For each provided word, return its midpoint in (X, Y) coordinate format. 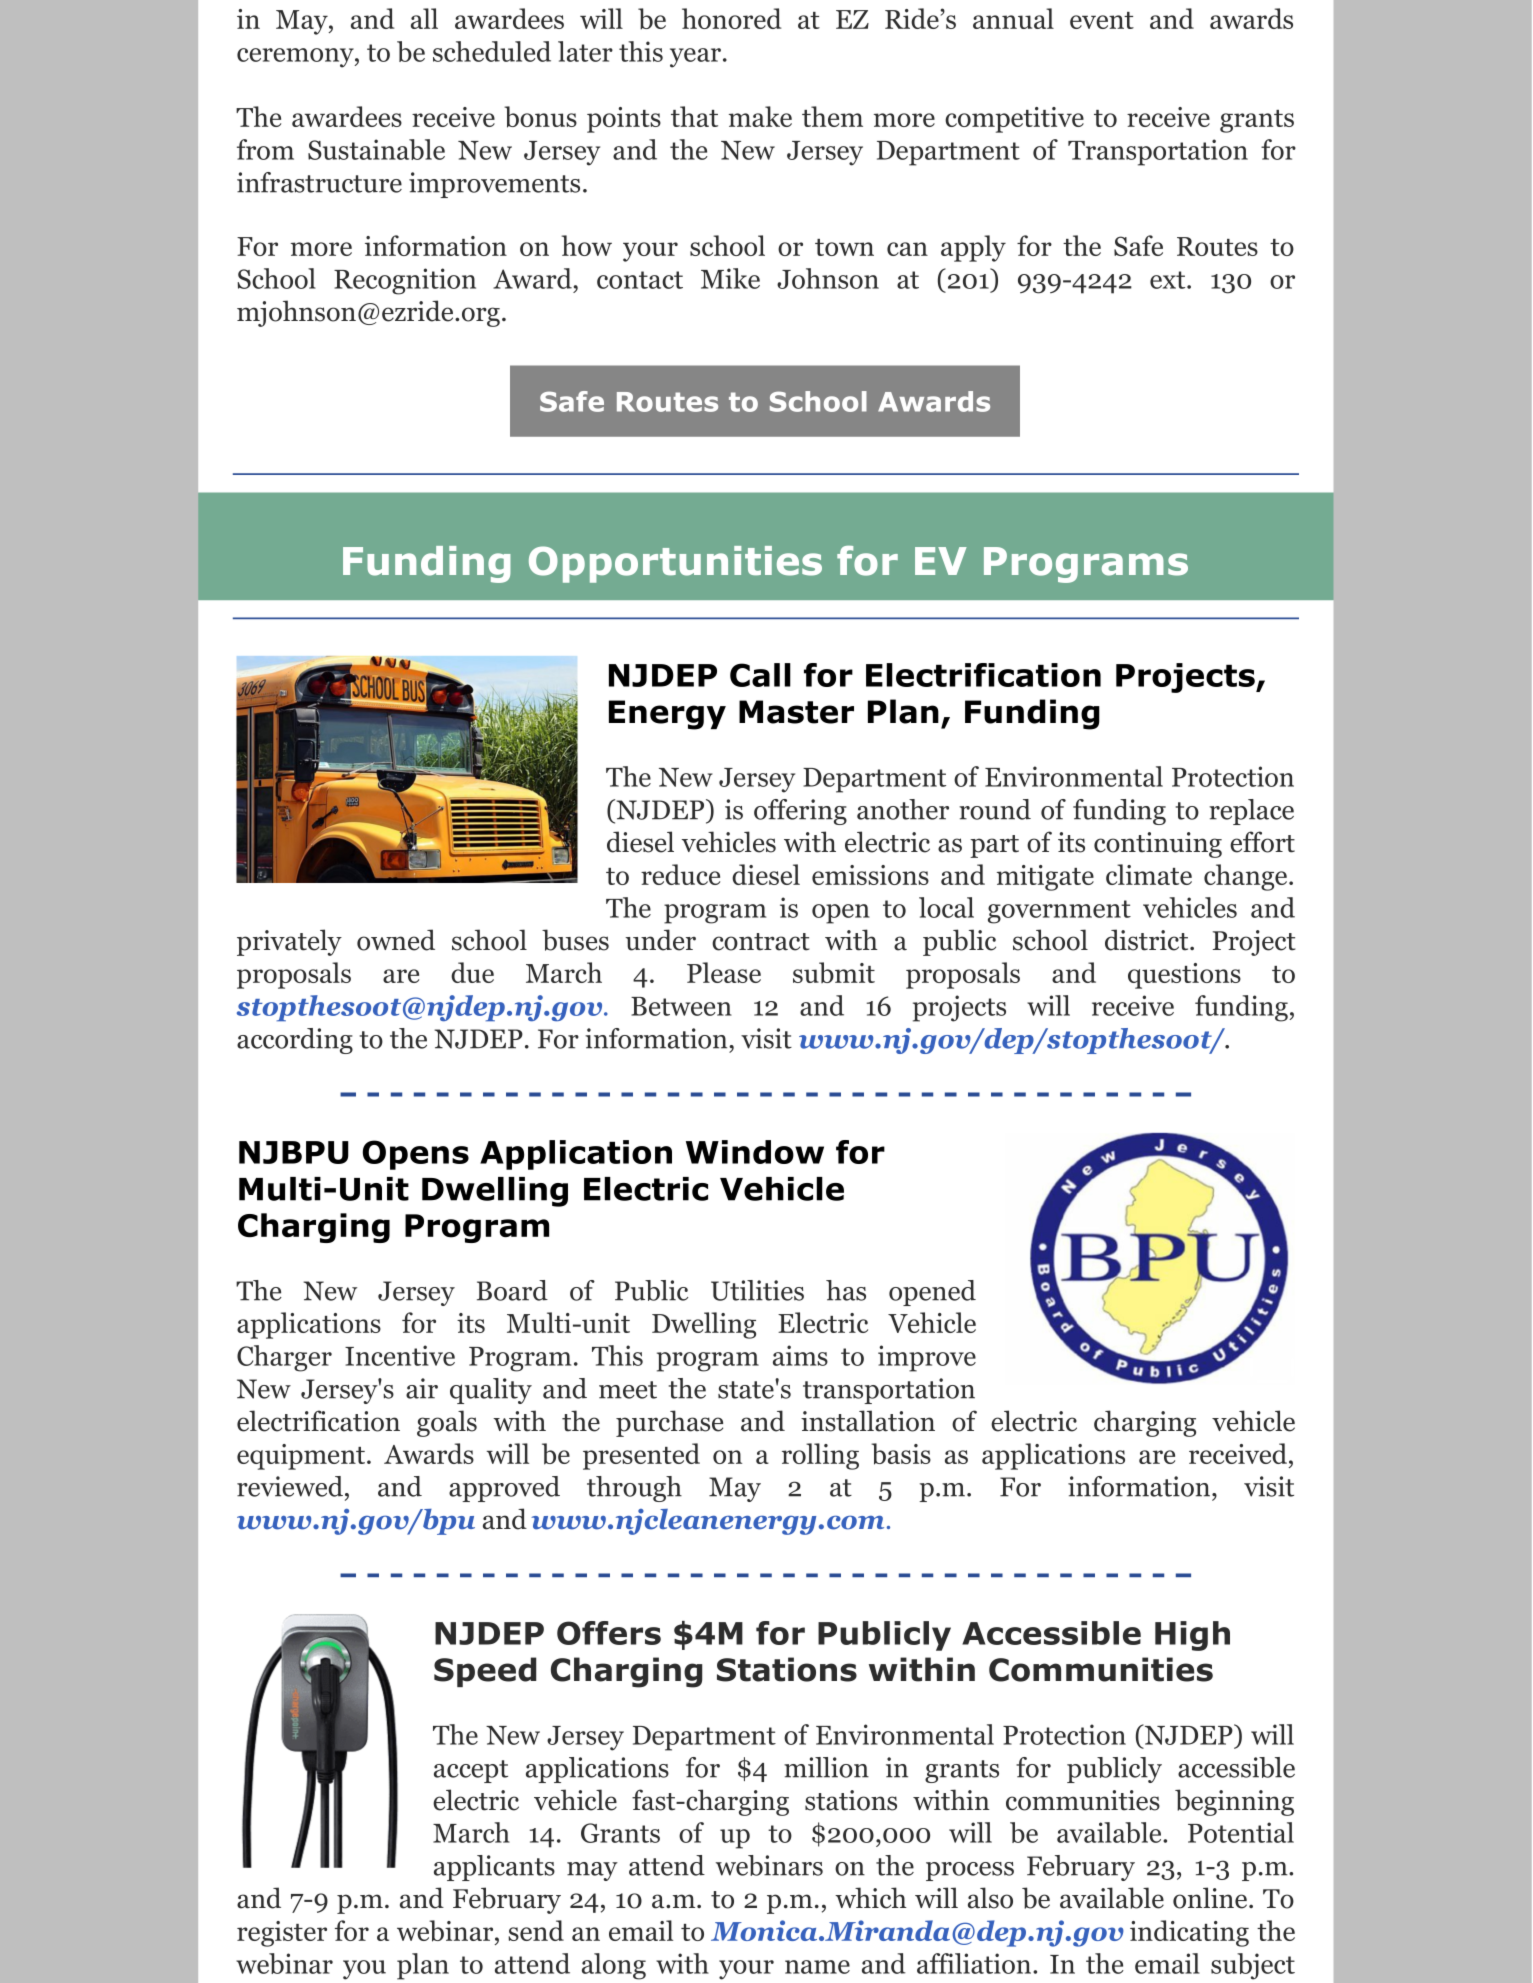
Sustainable (376, 149)
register (282, 1934)
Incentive (400, 1355)
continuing (1158, 845)
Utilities (757, 1290)
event (1102, 20)
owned (396, 940)
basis (901, 1454)
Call (760, 675)
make (760, 116)
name (817, 1967)
